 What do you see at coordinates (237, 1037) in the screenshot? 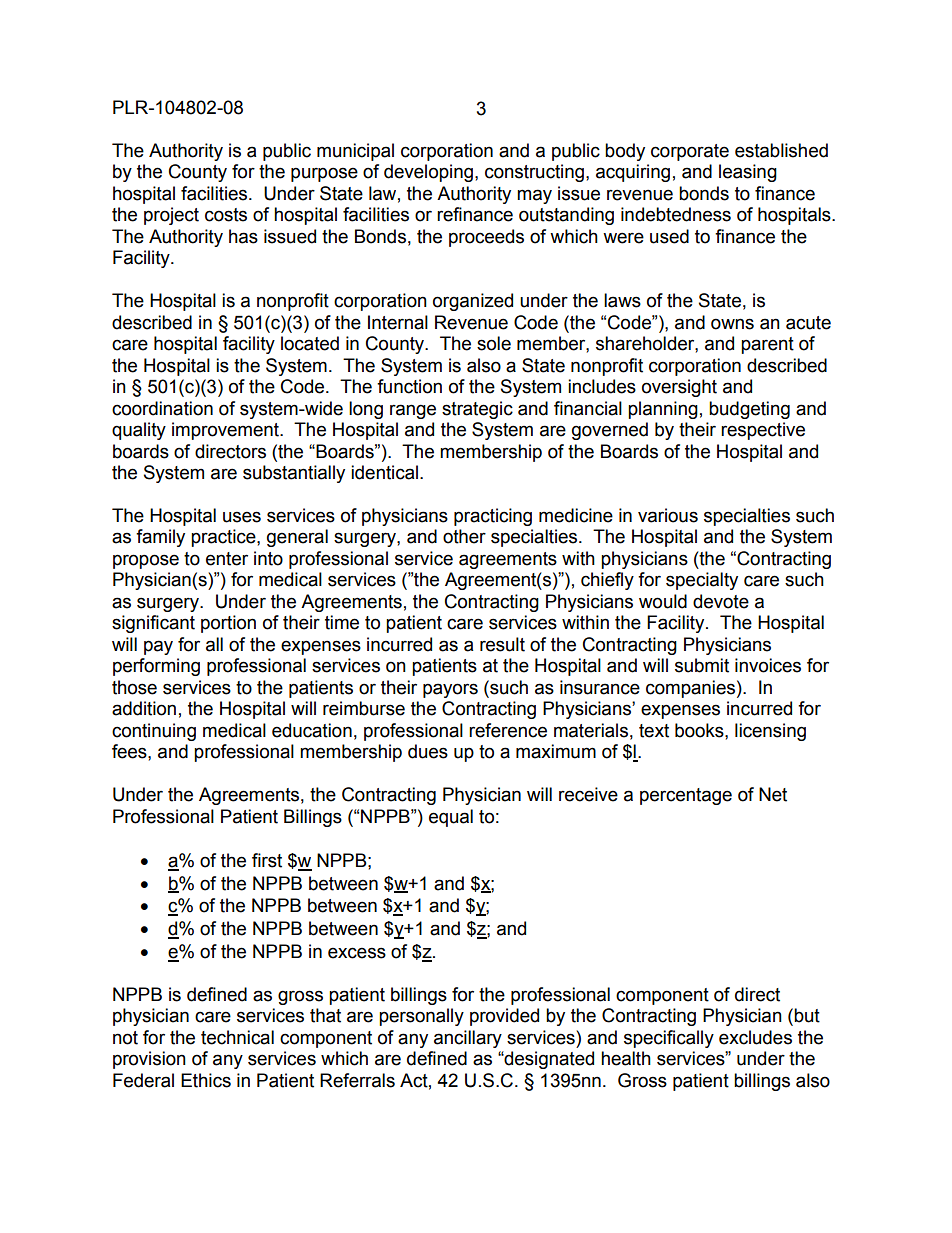
I see `technical` at bounding box center [237, 1037].
